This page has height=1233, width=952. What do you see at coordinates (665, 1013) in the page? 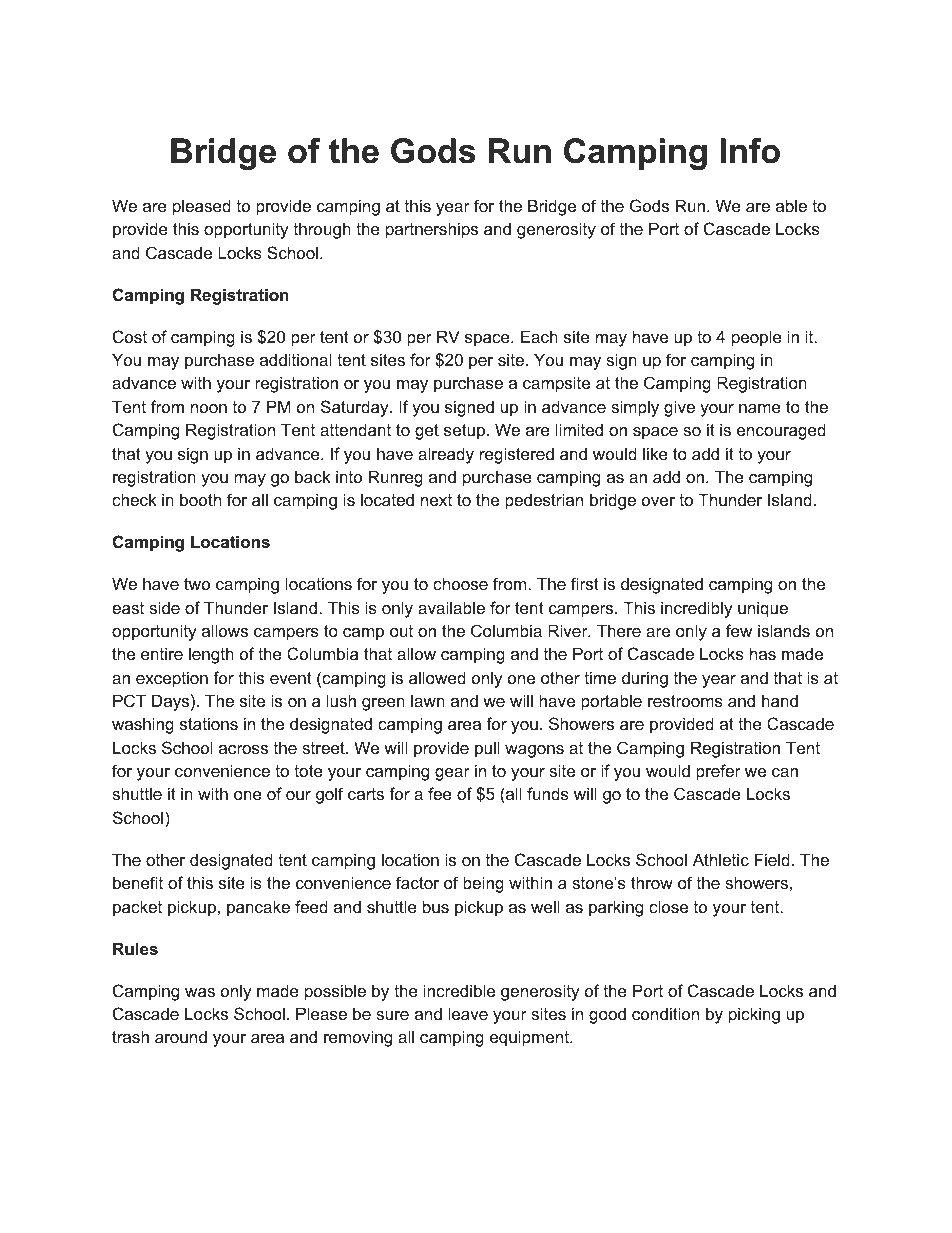
I see `condition` at bounding box center [665, 1013].
